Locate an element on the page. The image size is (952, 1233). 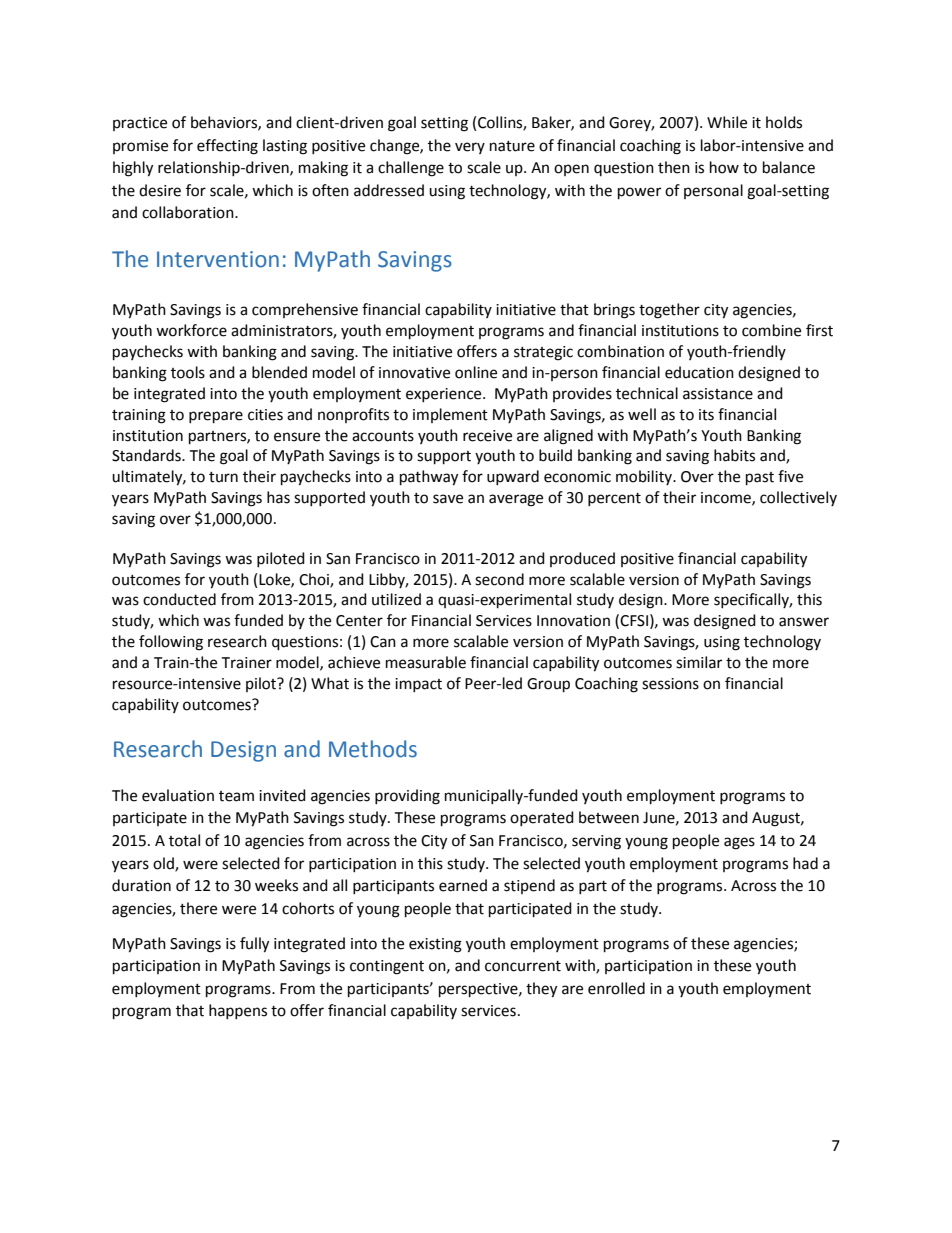
online is located at coordinates (476, 372).
